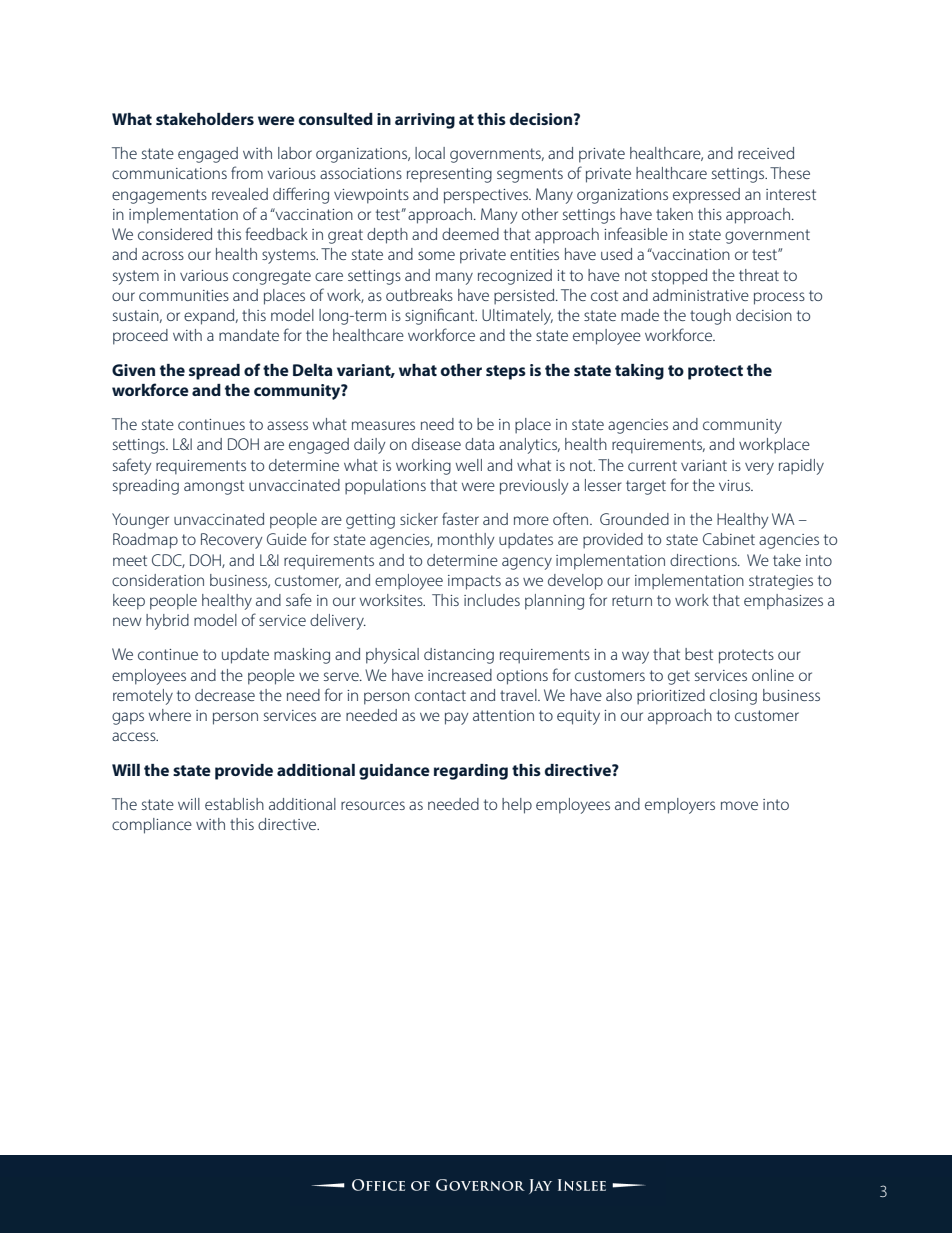 This screenshot has height=1233, width=952. I want to click on from, so click(247, 172).
